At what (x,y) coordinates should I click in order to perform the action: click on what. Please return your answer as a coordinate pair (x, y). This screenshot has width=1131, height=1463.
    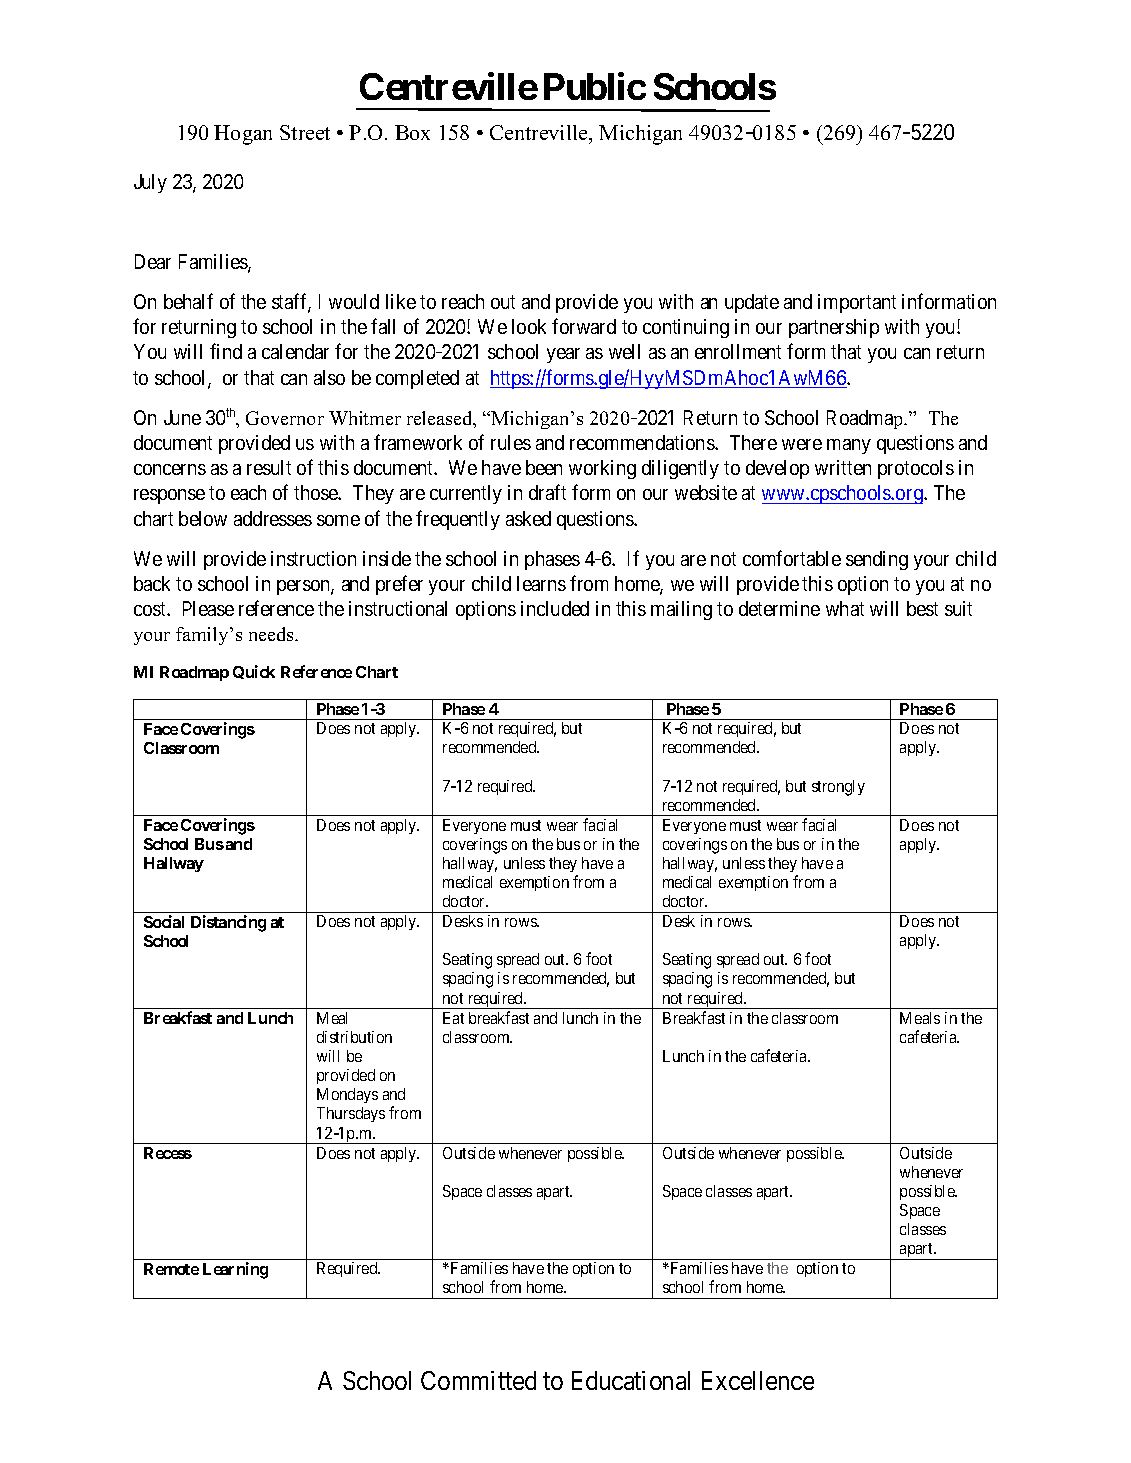
    Looking at the image, I should click on (845, 608).
